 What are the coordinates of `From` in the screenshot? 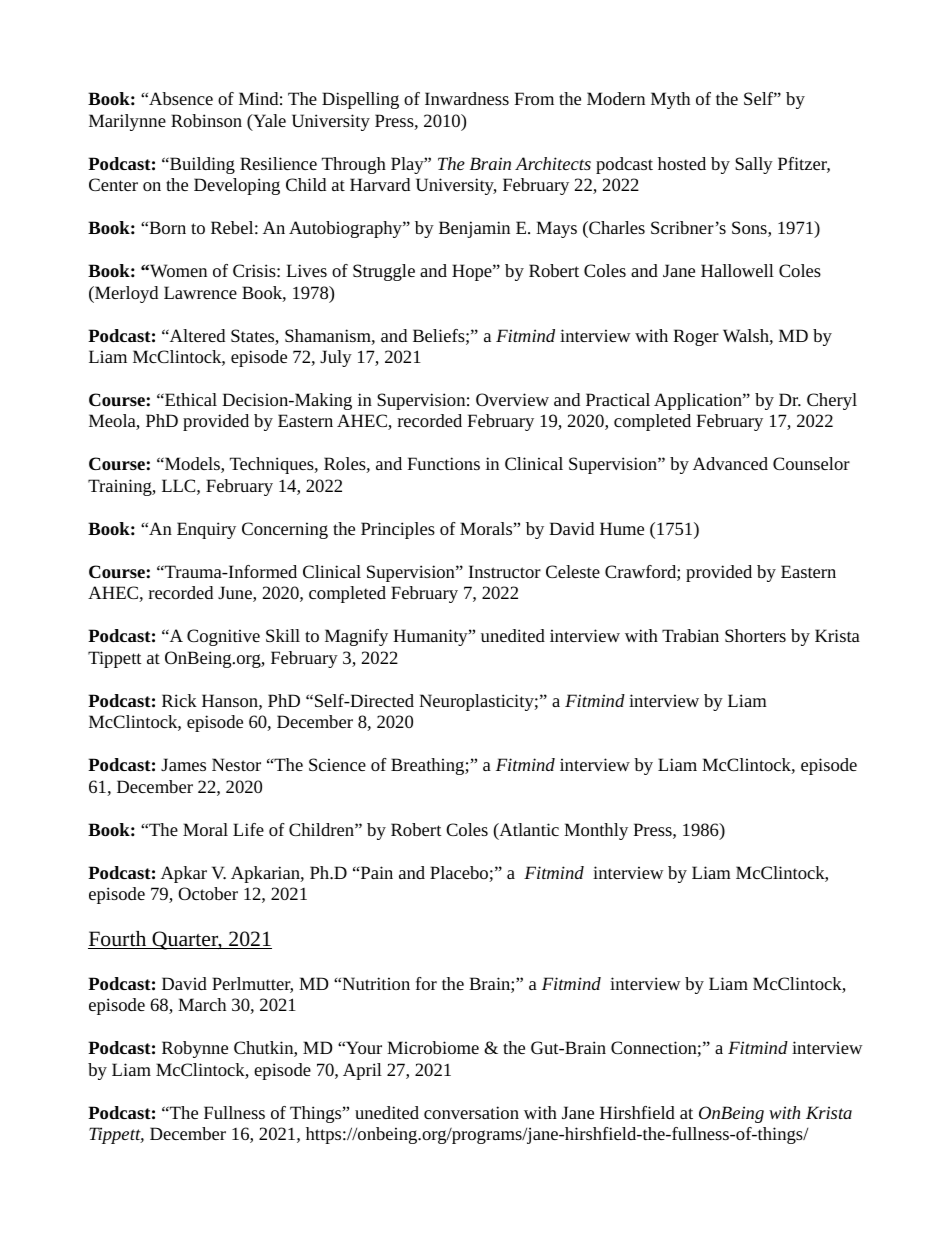 It's located at (534, 98).
